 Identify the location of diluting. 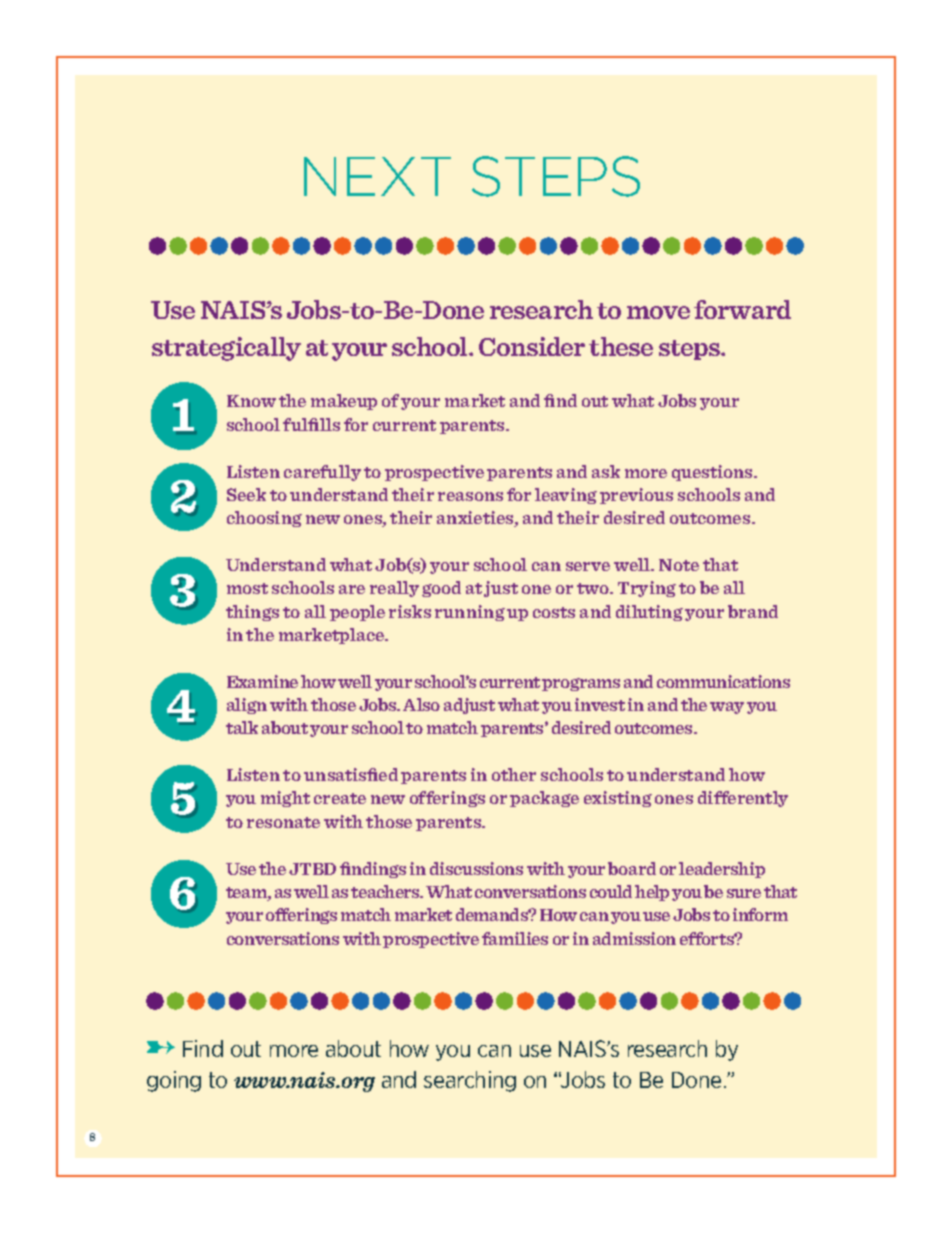
(649, 613).
